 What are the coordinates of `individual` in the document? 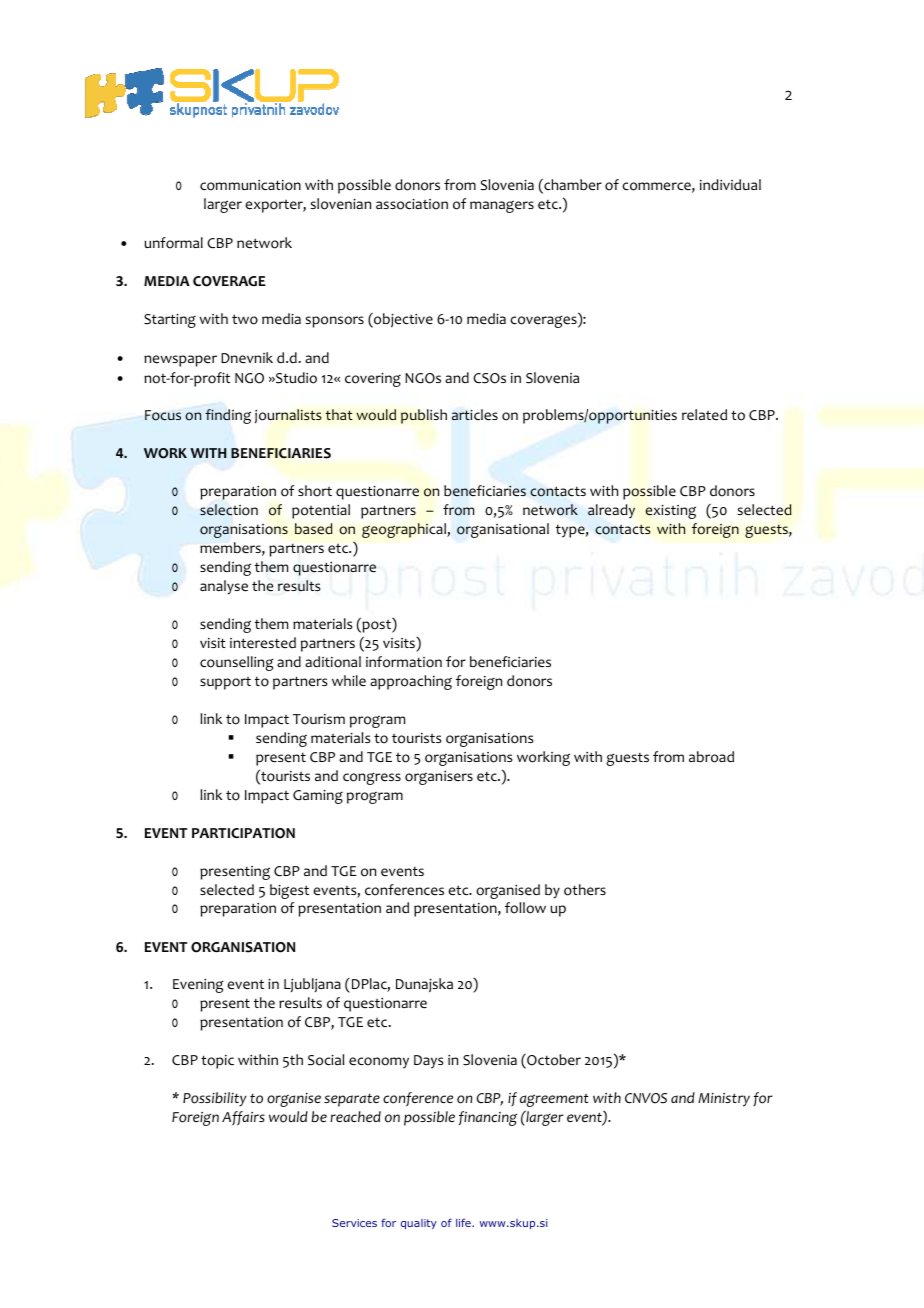 It's located at (730, 184).
